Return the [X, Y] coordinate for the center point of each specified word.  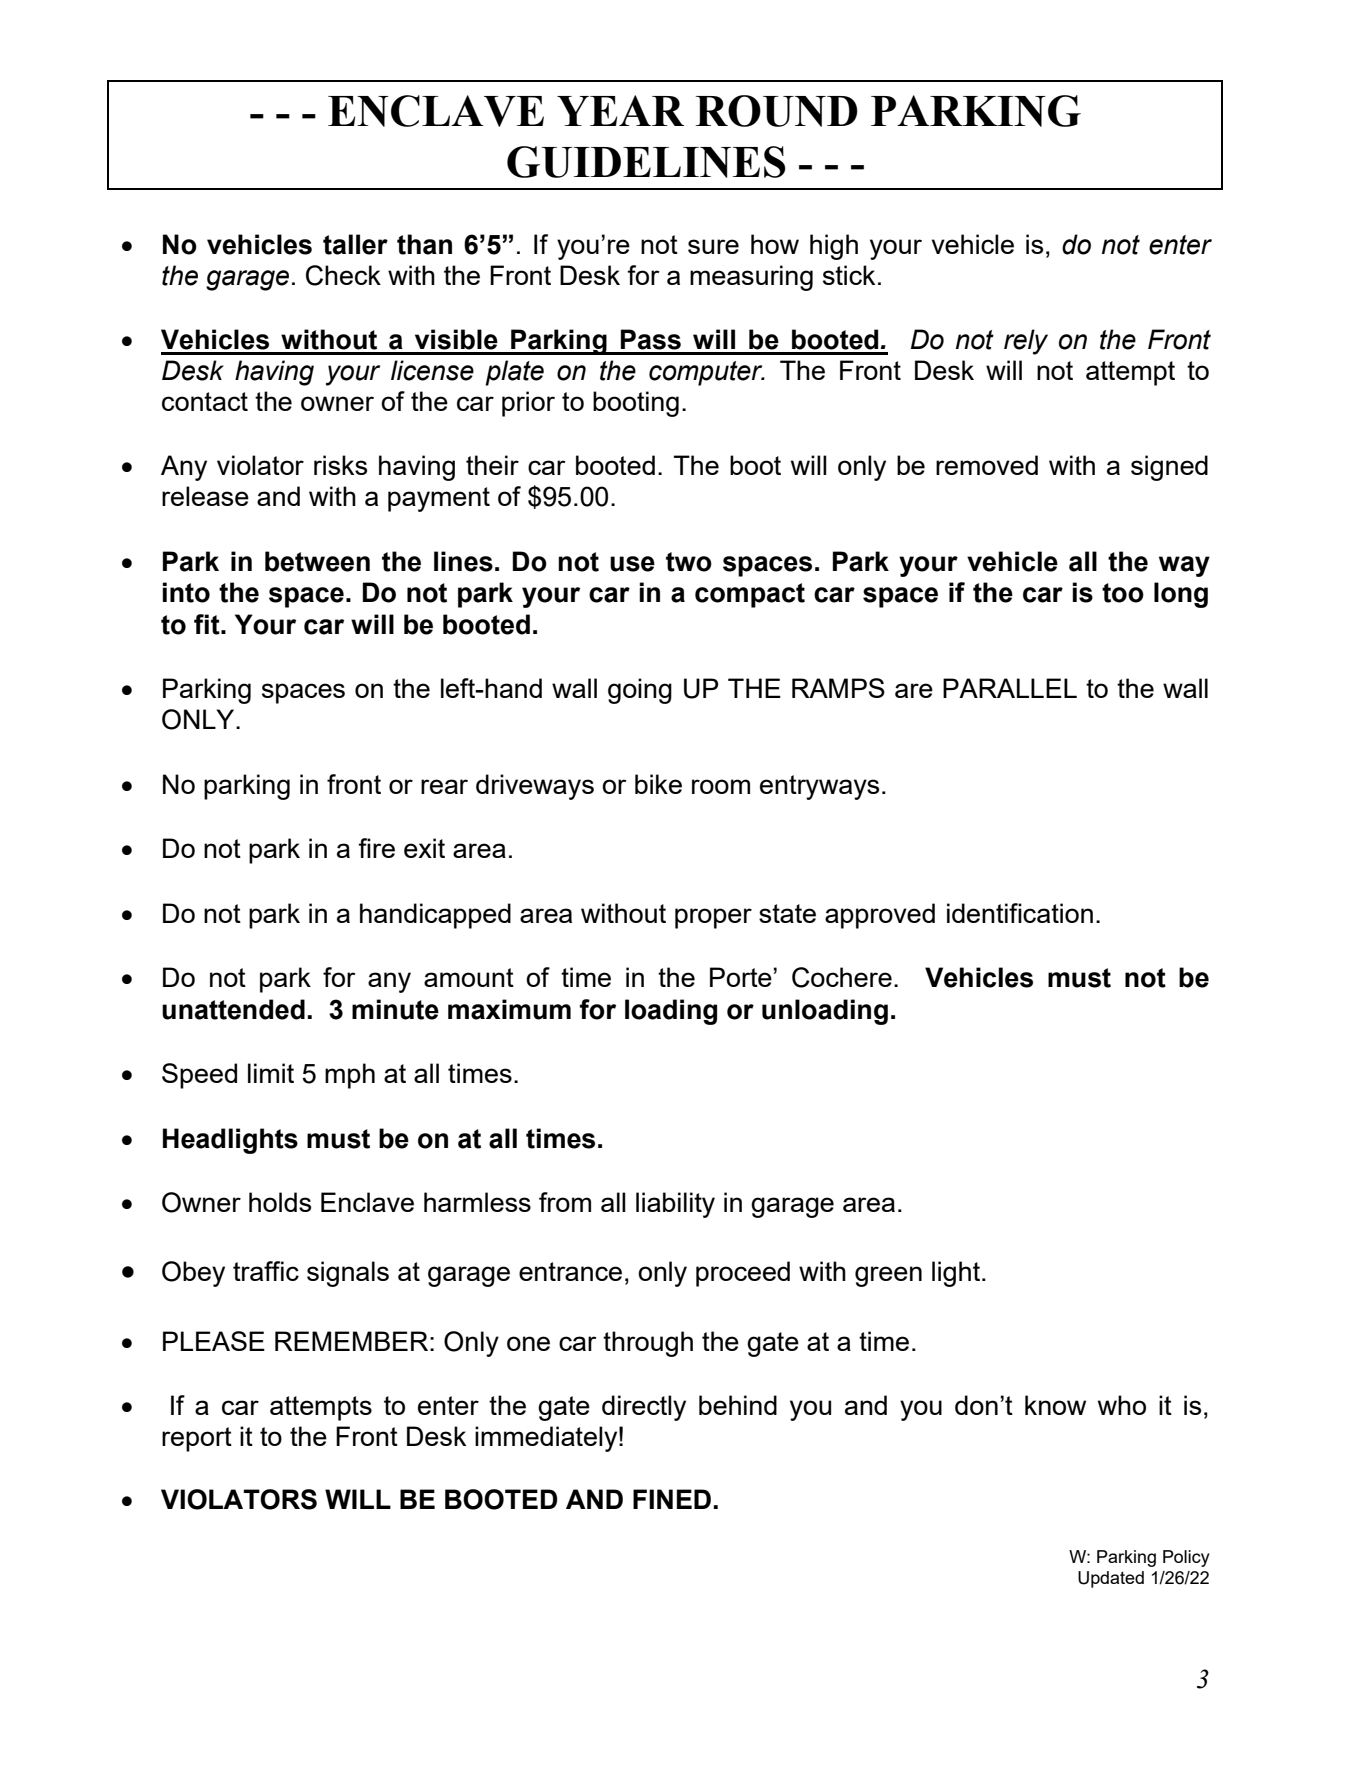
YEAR [620, 110]
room [721, 786]
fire [376, 848]
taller [355, 244]
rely [1026, 342]
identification [1020, 913]
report [197, 1439]
